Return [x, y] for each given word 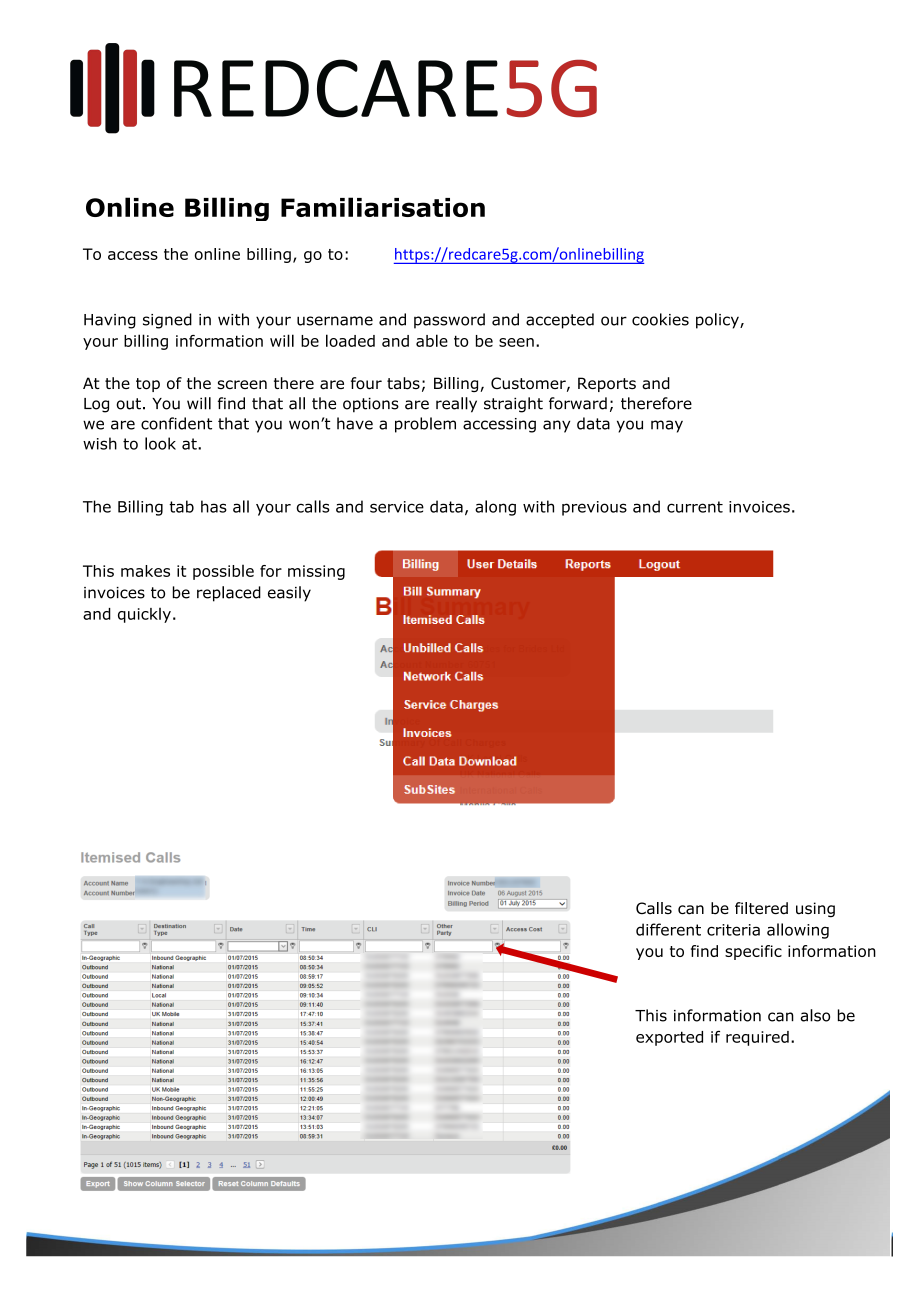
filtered [761, 908]
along [495, 508]
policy [718, 321]
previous [594, 508]
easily [289, 594]
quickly [144, 615]
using [815, 909]
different [668, 929]
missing [316, 572]
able [432, 340]
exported [669, 1038]
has [214, 506]
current [695, 507]
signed [167, 321]
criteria [733, 930]
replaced [229, 594]
